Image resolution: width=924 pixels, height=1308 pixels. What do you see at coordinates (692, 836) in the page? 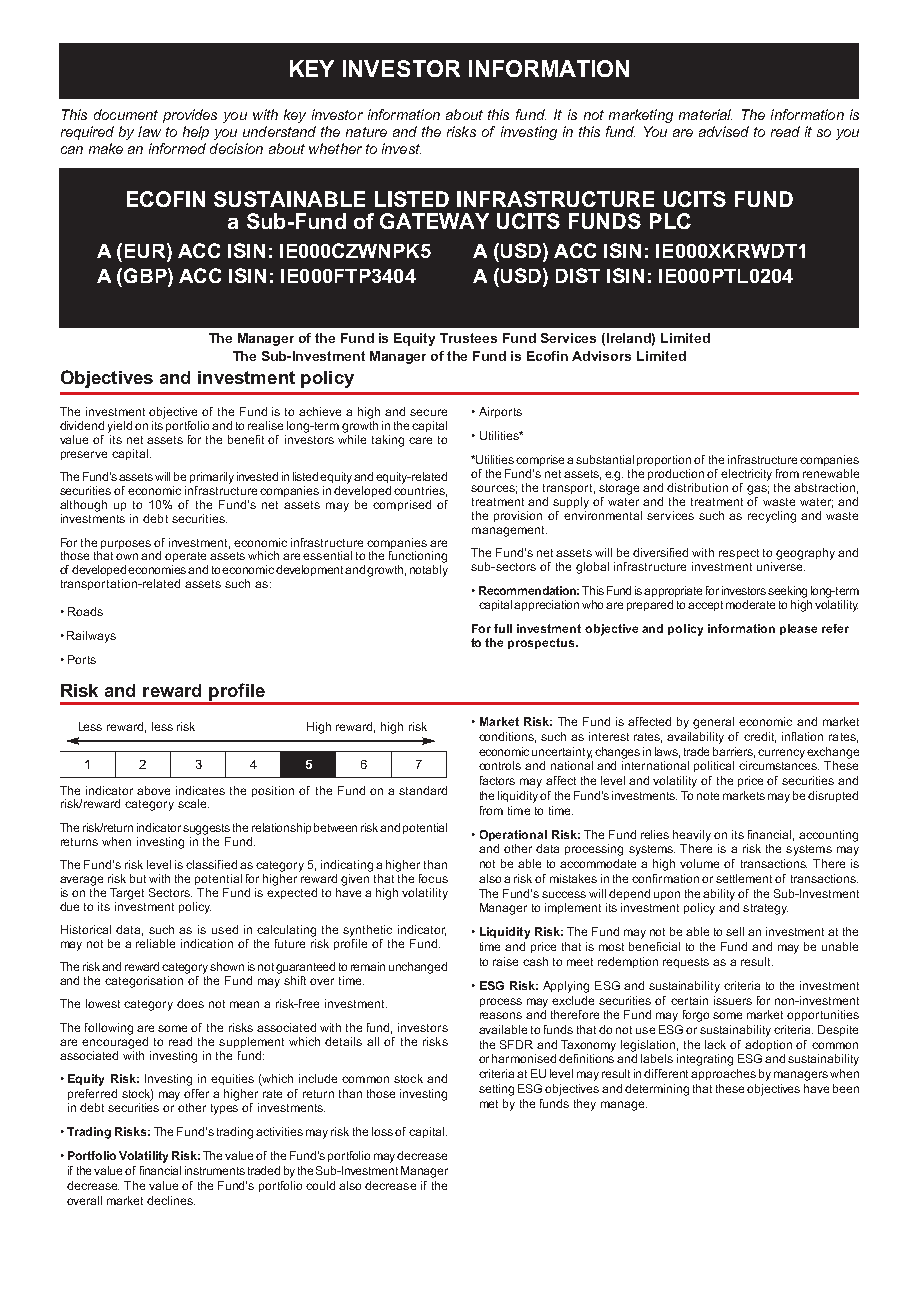
I see `heavily` at bounding box center [692, 836].
